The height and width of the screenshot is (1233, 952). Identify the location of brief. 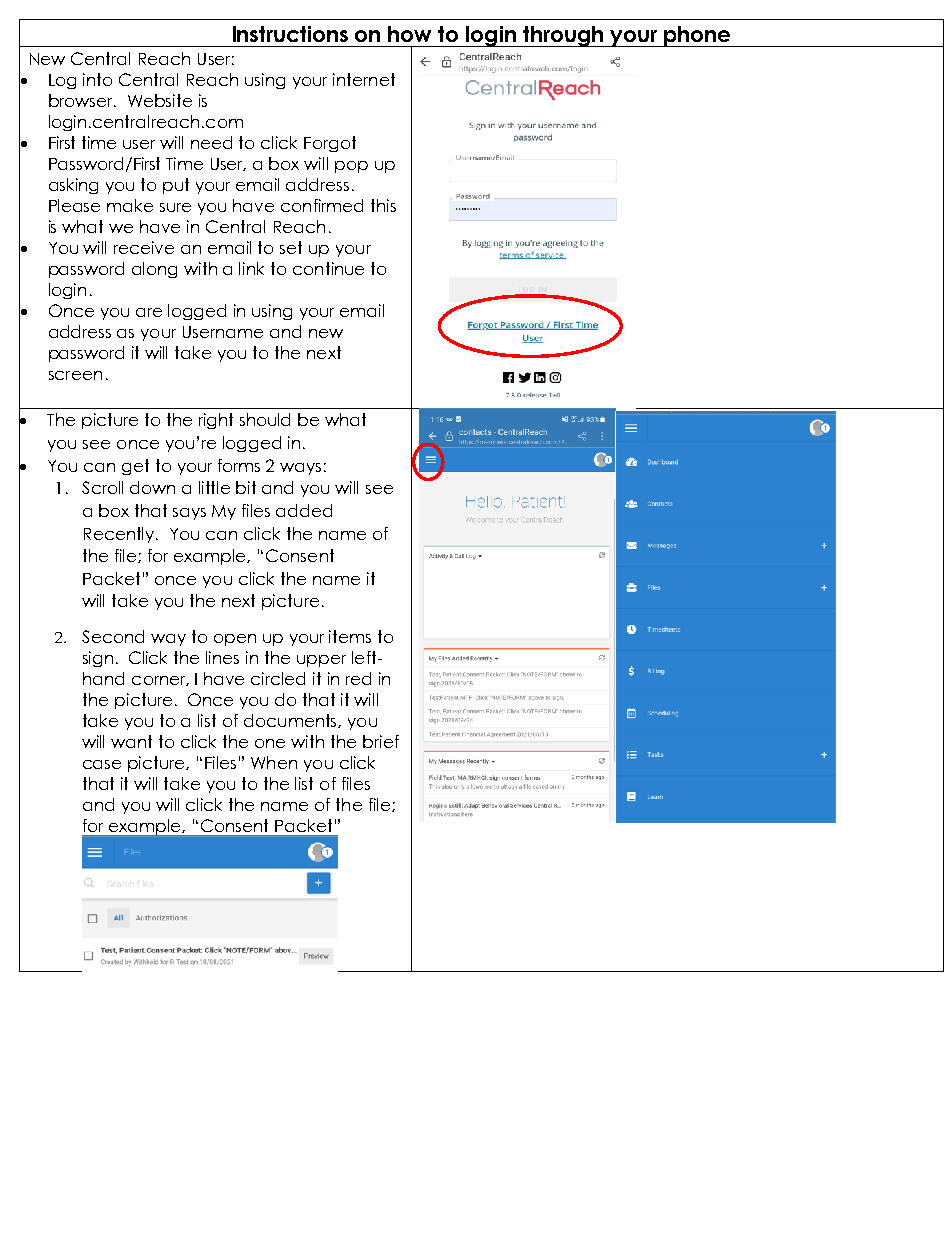
(381, 741).
